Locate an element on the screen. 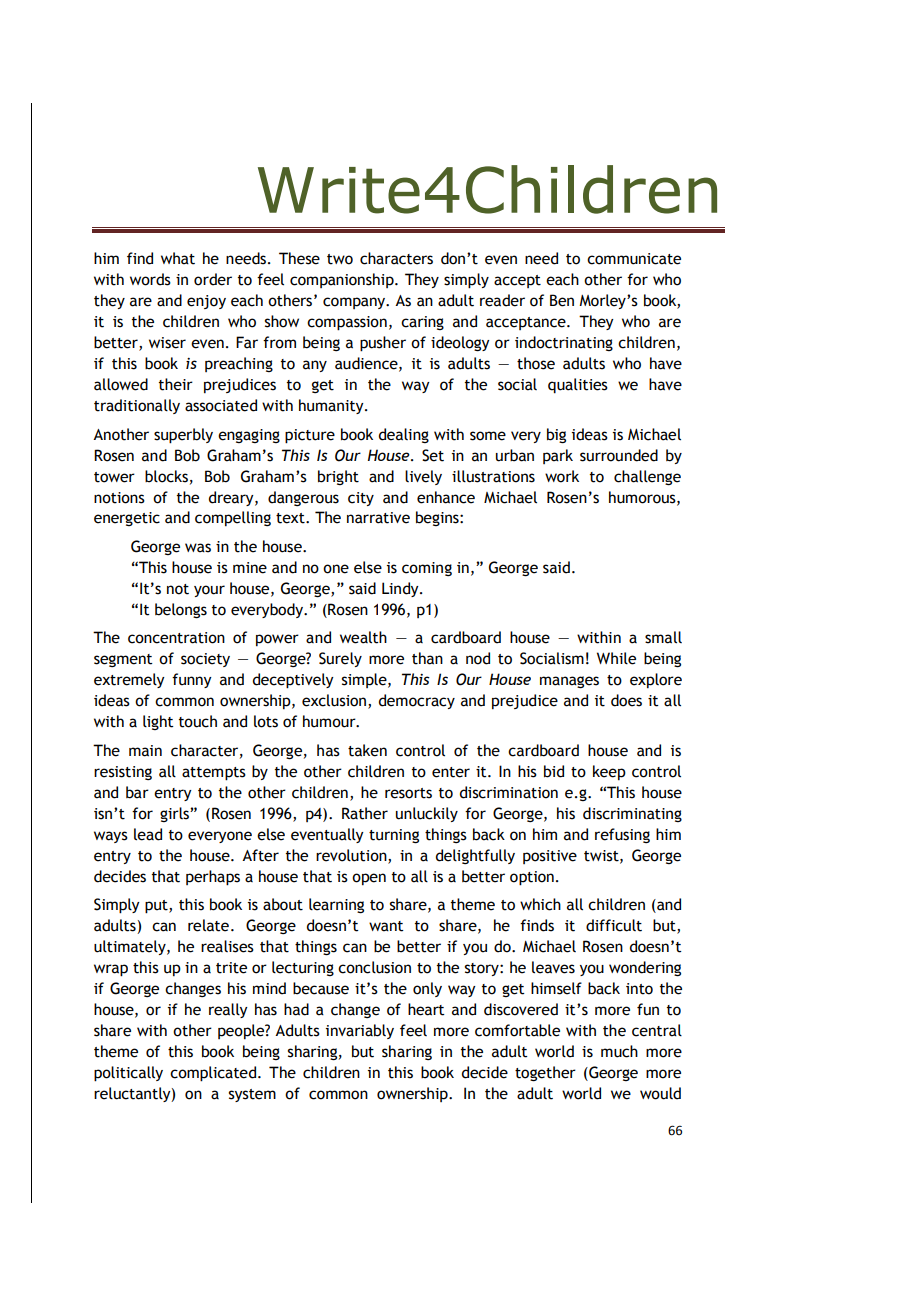 Image resolution: width=924 pixels, height=1308 pixels. funny is located at coordinates (192, 680).
